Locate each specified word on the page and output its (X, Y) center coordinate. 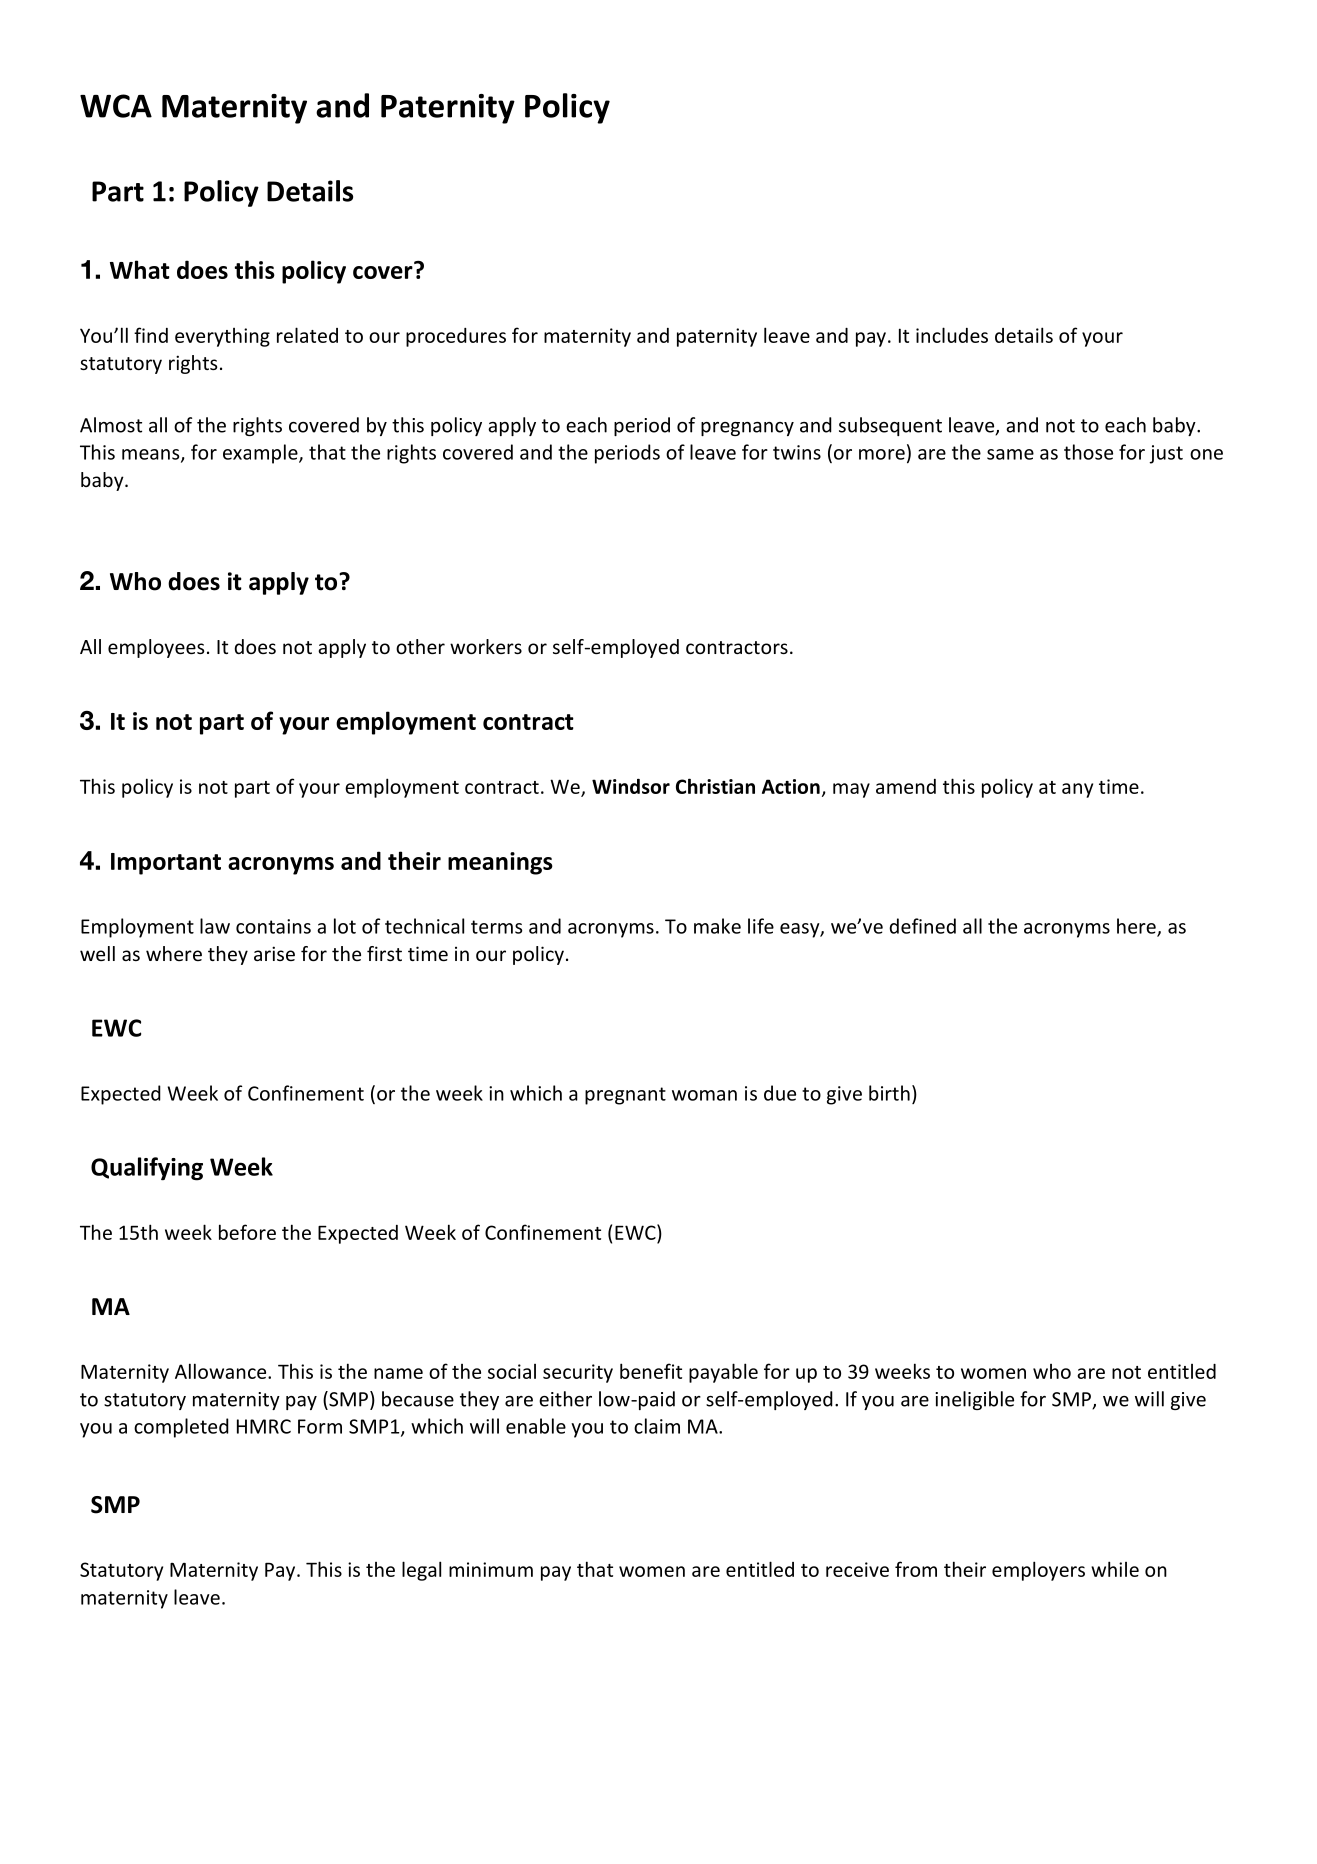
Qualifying (147, 1169)
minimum (491, 1569)
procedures (456, 337)
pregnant (625, 1096)
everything (222, 337)
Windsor (631, 786)
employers (1038, 1571)
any (1077, 790)
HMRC (264, 1426)
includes (952, 335)
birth (889, 1093)
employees (156, 648)
